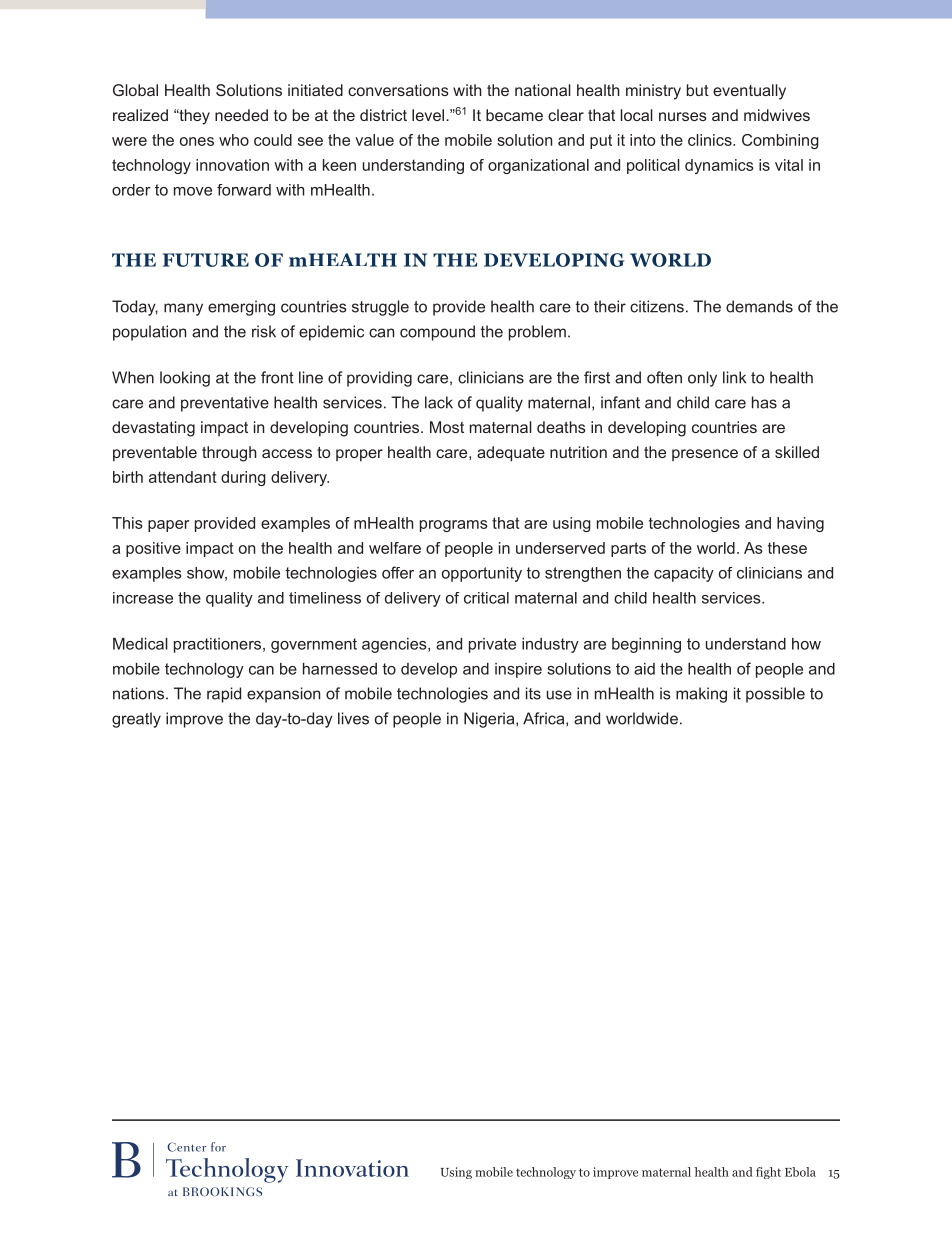 This page has width=952, height=1233. I want to click on presence, so click(705, 455).
